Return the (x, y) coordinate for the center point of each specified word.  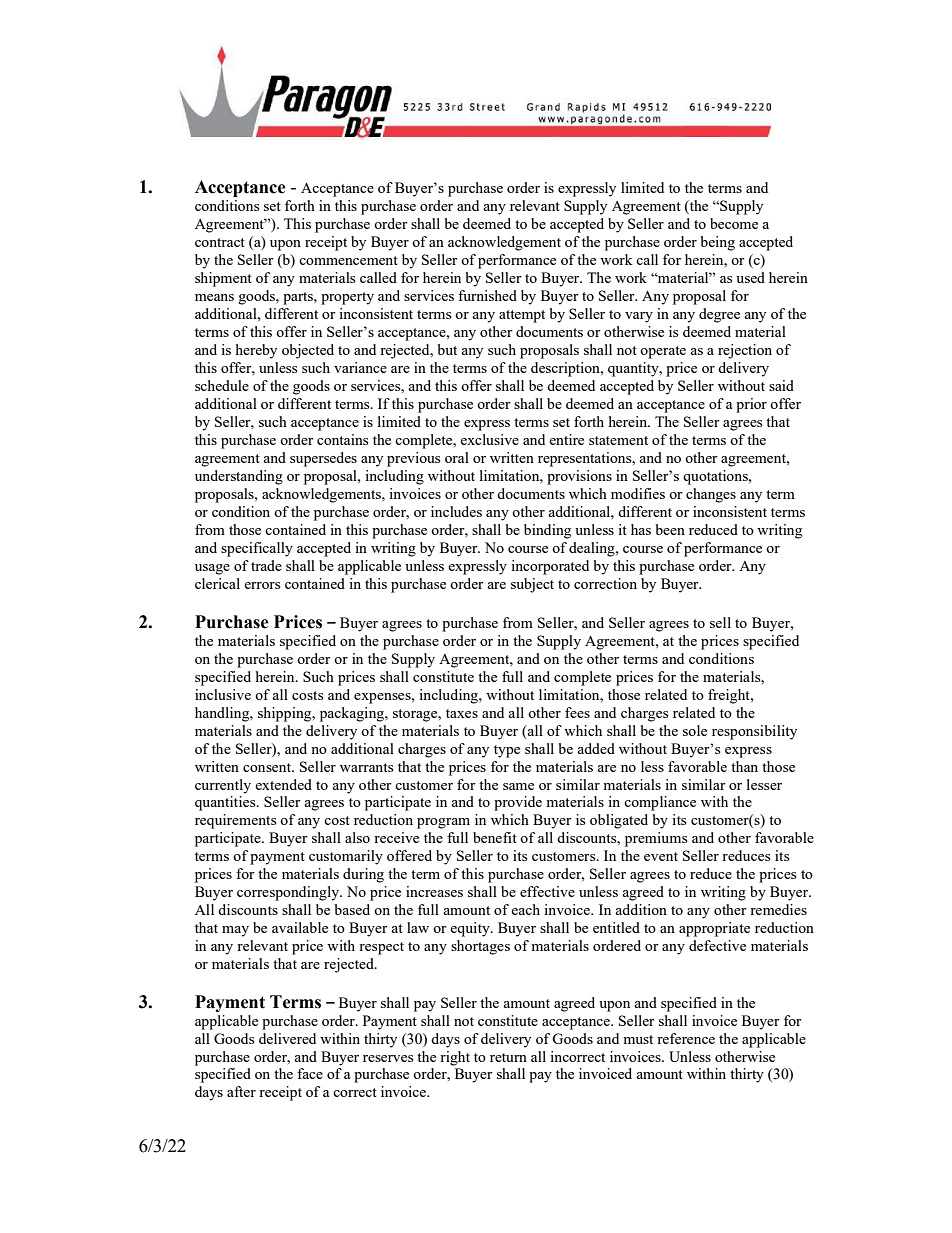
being (718, 243)
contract (220, 242)
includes (456, 511)
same (518, 786)
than (744, 766)
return (508, 1057)
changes (711, 495)
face (310, 1073)
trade (266, 565)
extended (283, 784)
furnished (487, 295)
